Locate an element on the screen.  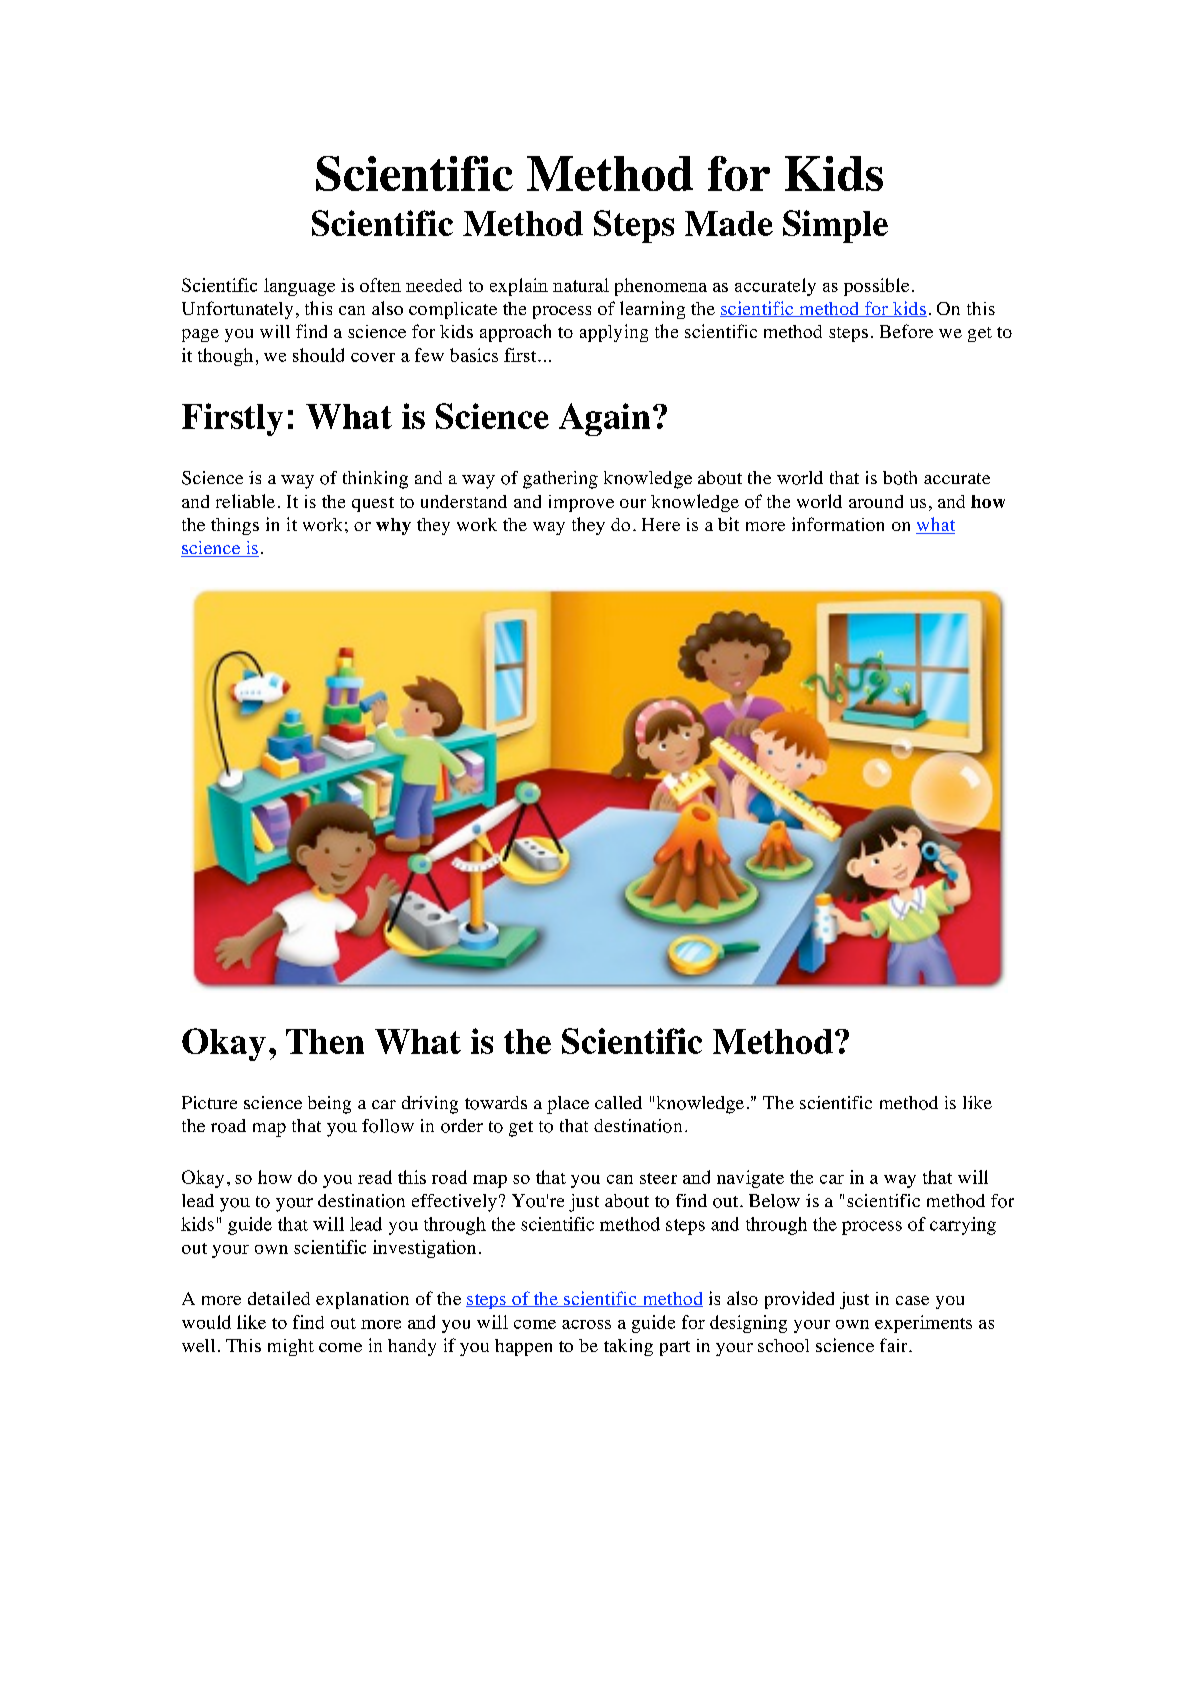
information is located at coordinates (838, 524).
